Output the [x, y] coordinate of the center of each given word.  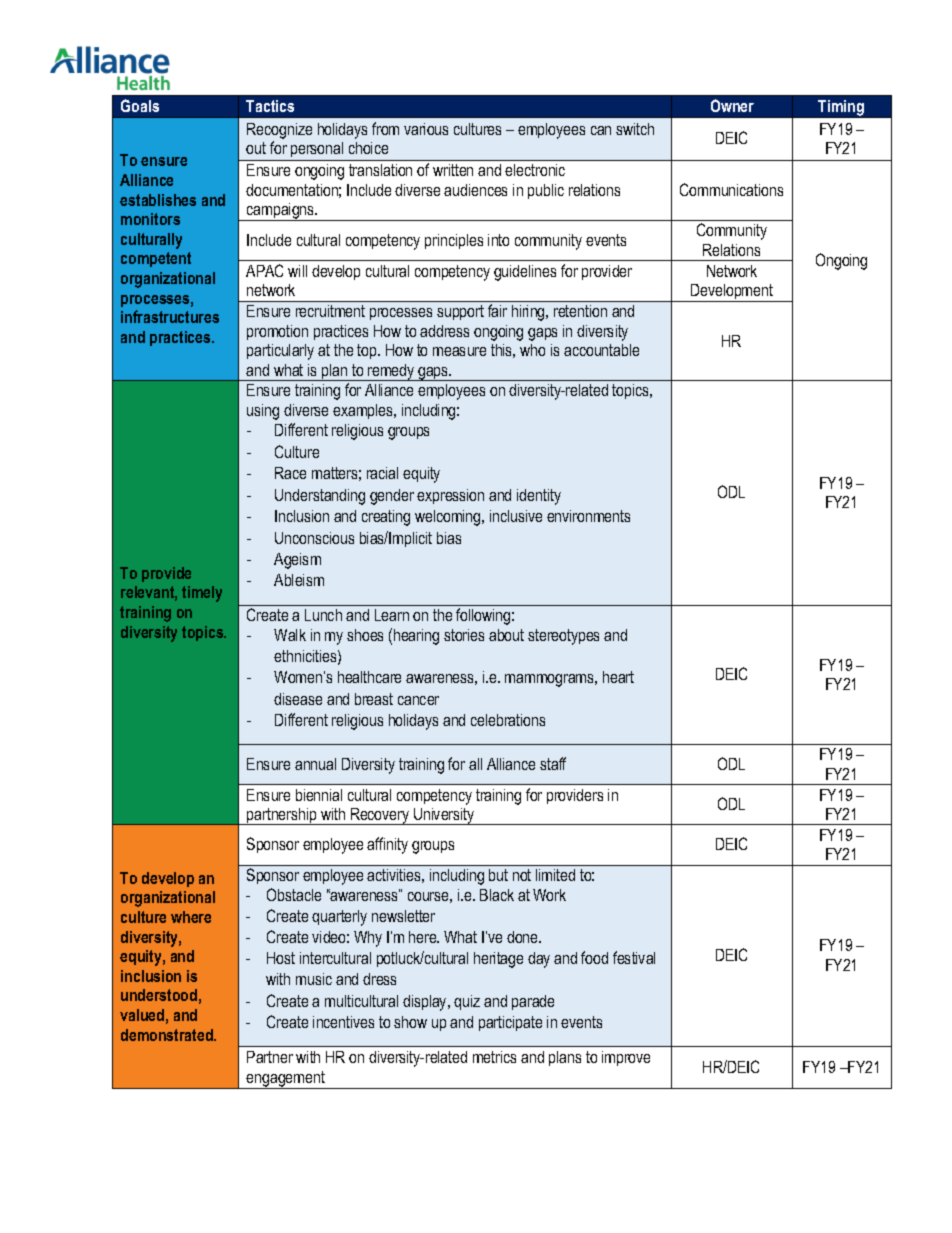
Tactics [270, 106]
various [426, 129]
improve [626, 1058]
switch [635, 129]
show [410, 1022]
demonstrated [168, 1035]
